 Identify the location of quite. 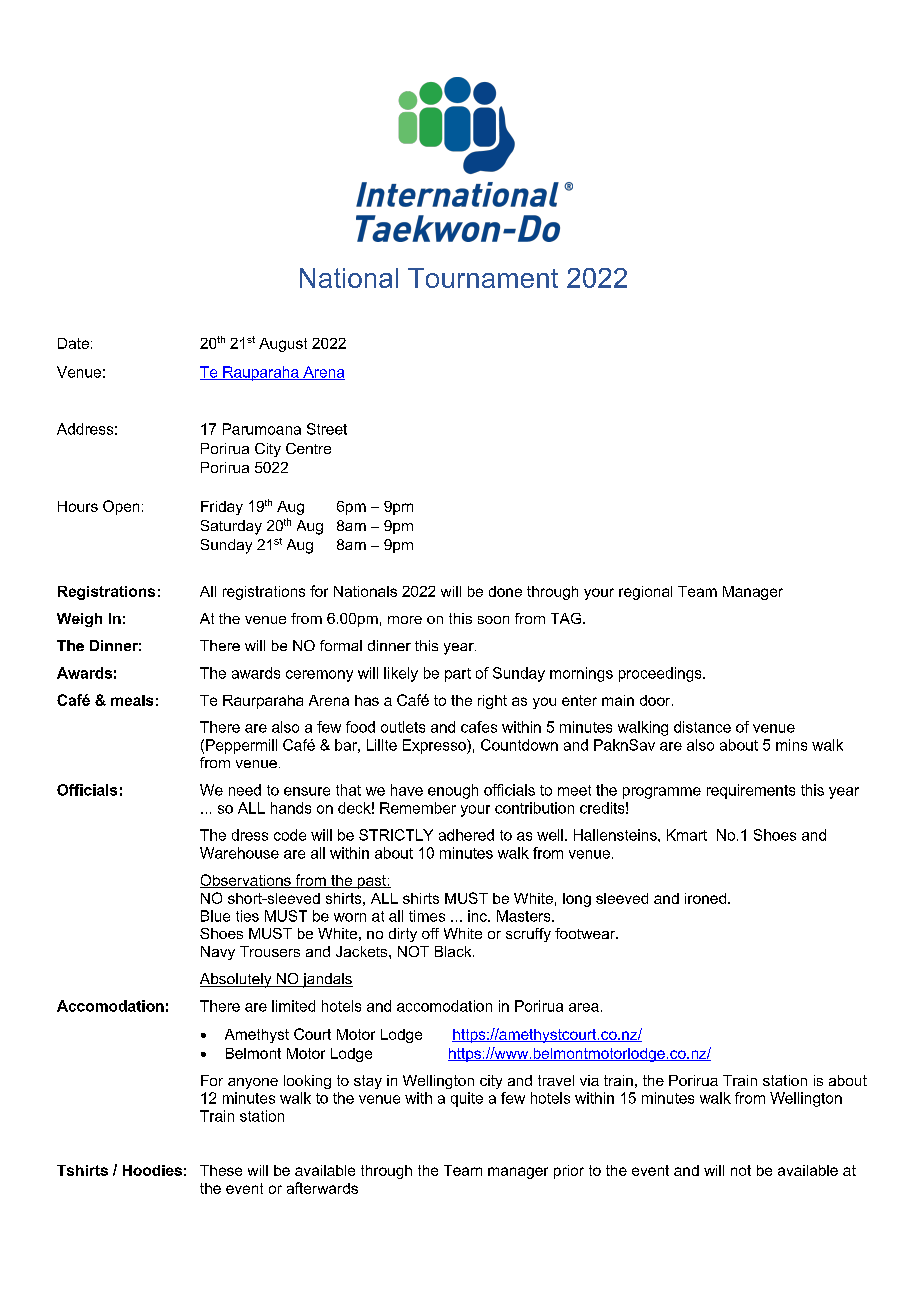
(467, 1099).
